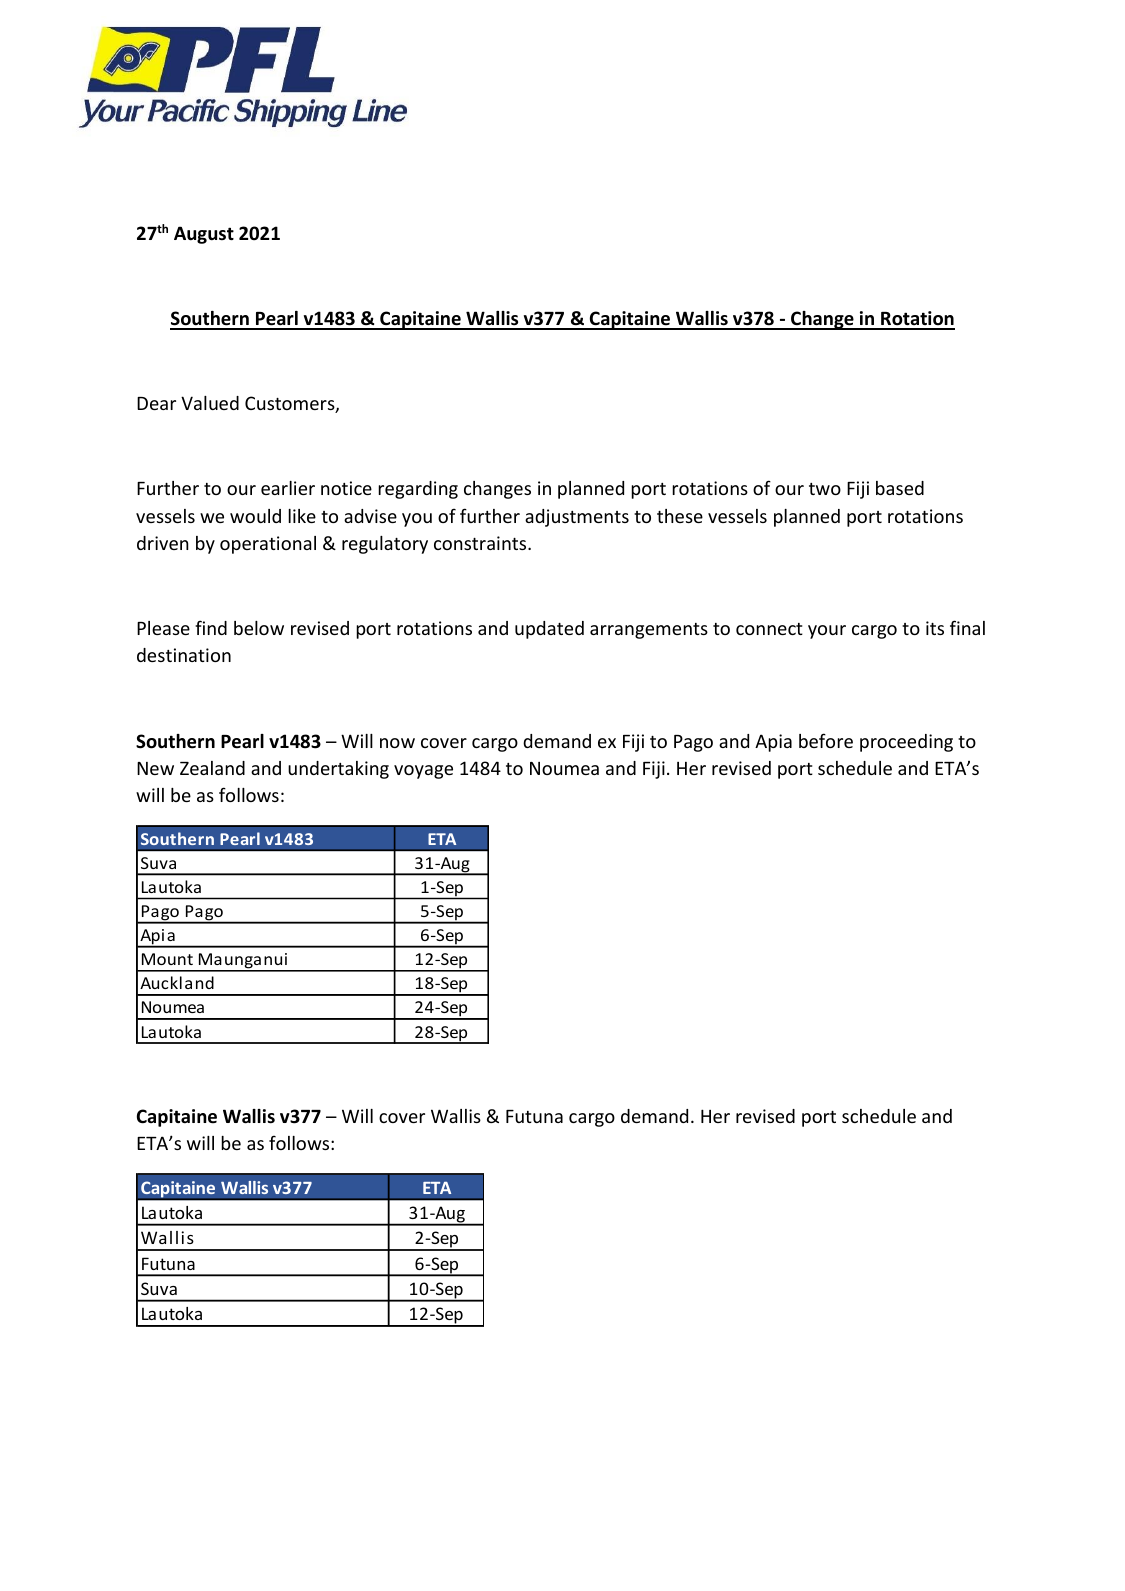  Describe the element at coordinates (825, 489) in the screenshot. I see `two` at that location.
